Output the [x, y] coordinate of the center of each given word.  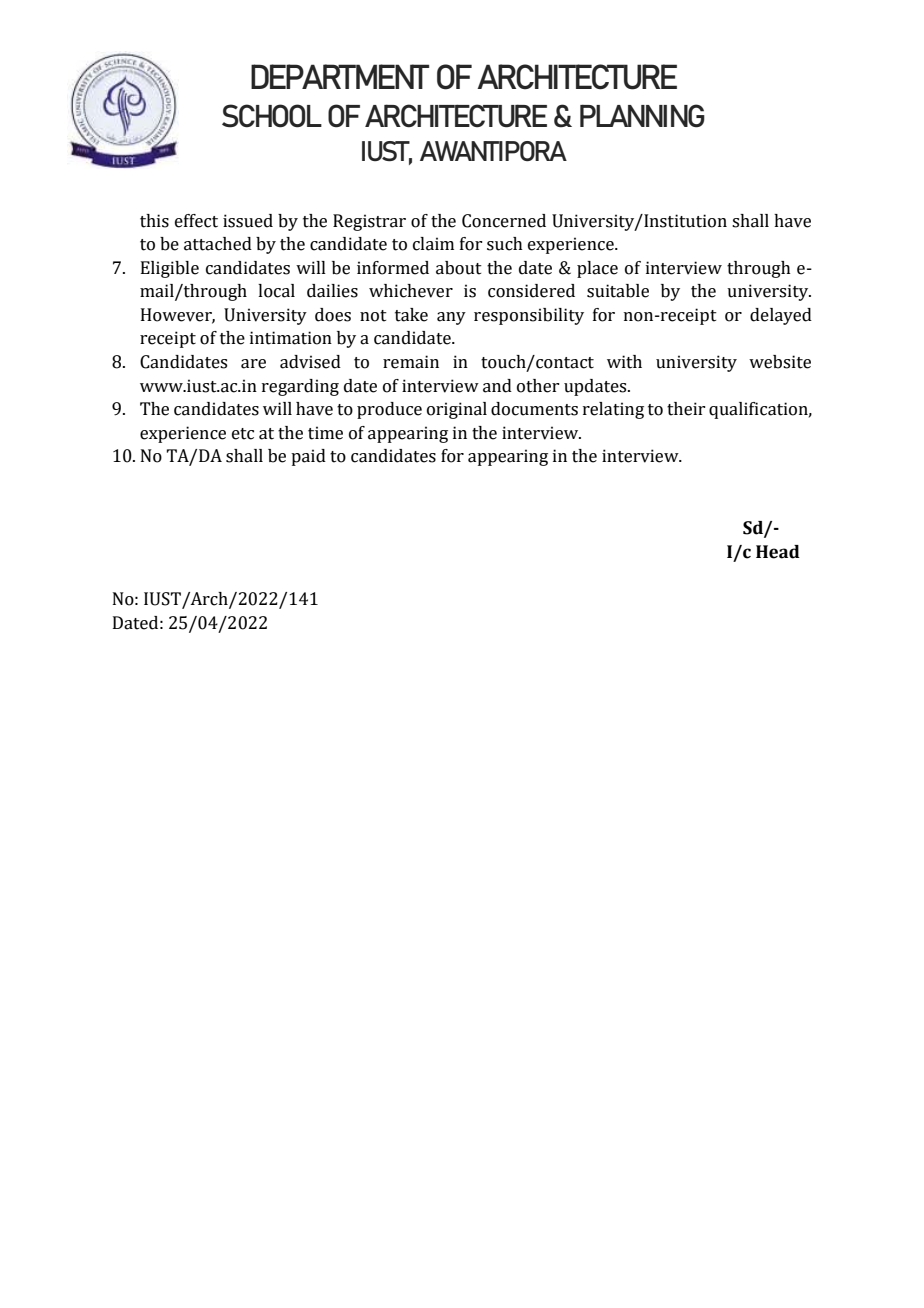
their [686, 409]
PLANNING [642, 116]
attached [218, 244]
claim [433, 244]
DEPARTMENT [340, 76]
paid [308, 457]
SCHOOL [272, 116]
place [597, 269]
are [253, 364]
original [457, 410]
